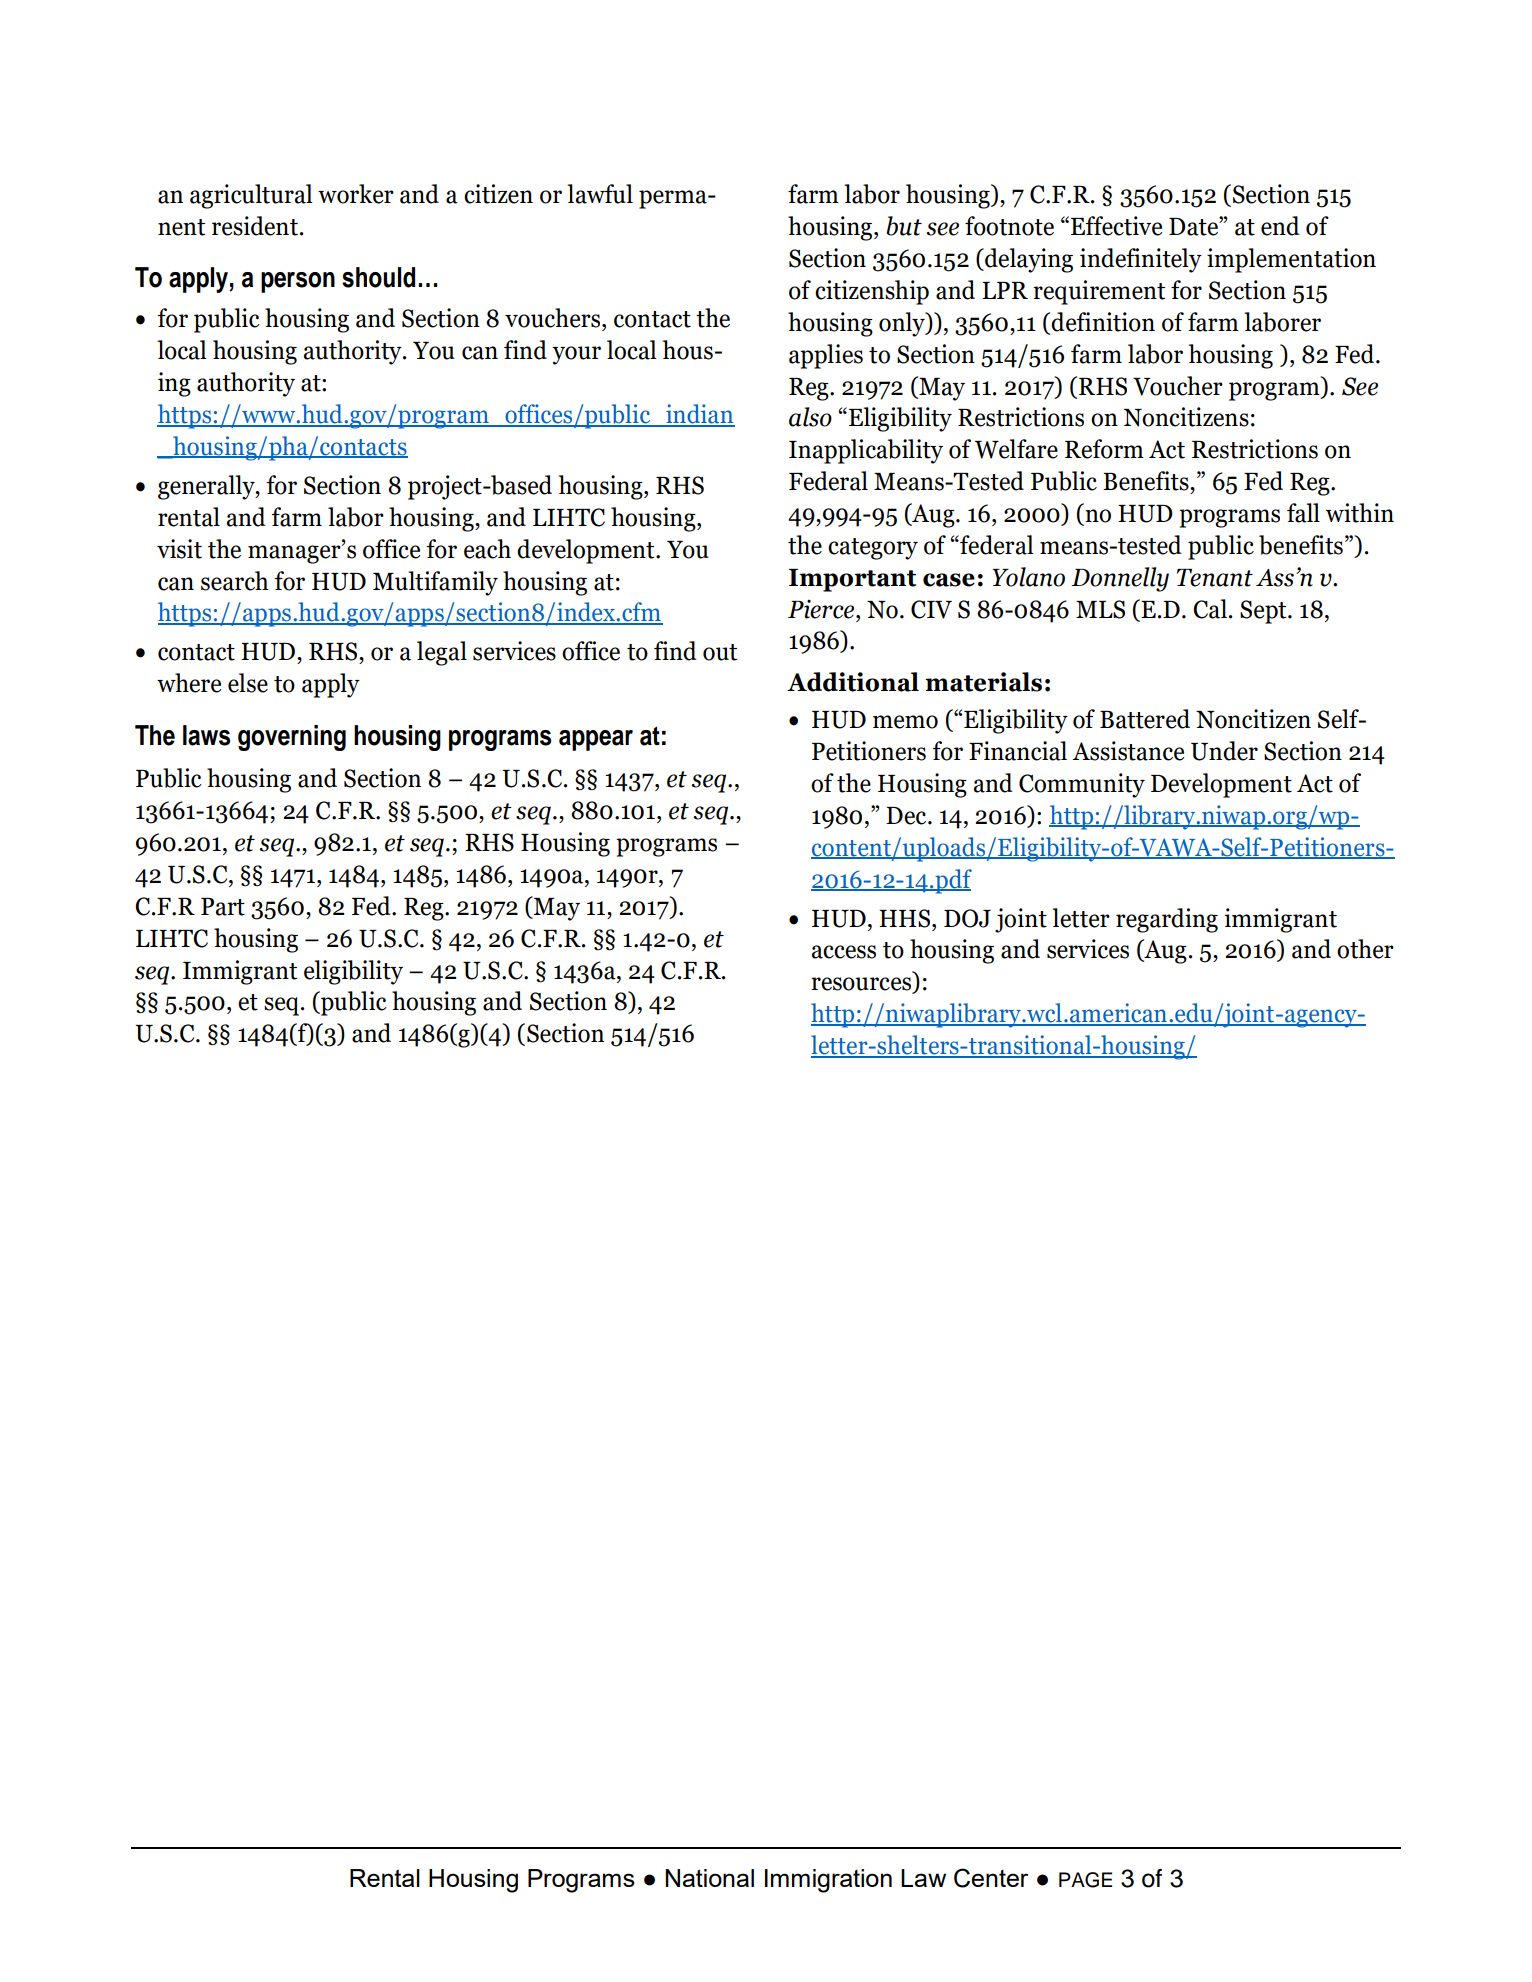 The width and height of the document is (1532, 1982). I want to click on person, so click(298, 282).
